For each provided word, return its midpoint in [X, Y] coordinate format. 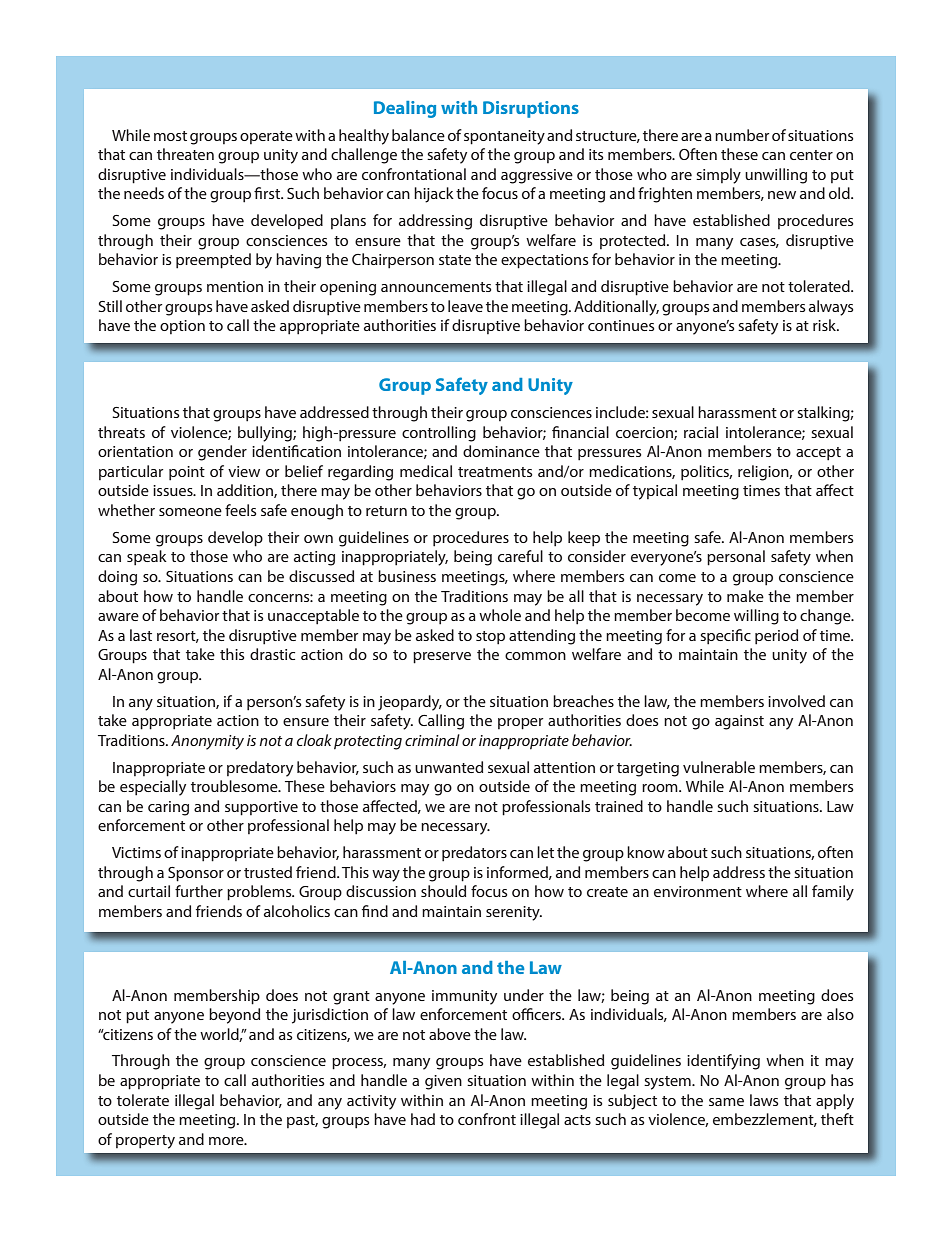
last [141, 635]
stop [490, 638]
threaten [185, 154]
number [742, 135]
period [776, 637]
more [227, 1141]
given [443, 1082]
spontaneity [504, 137]
